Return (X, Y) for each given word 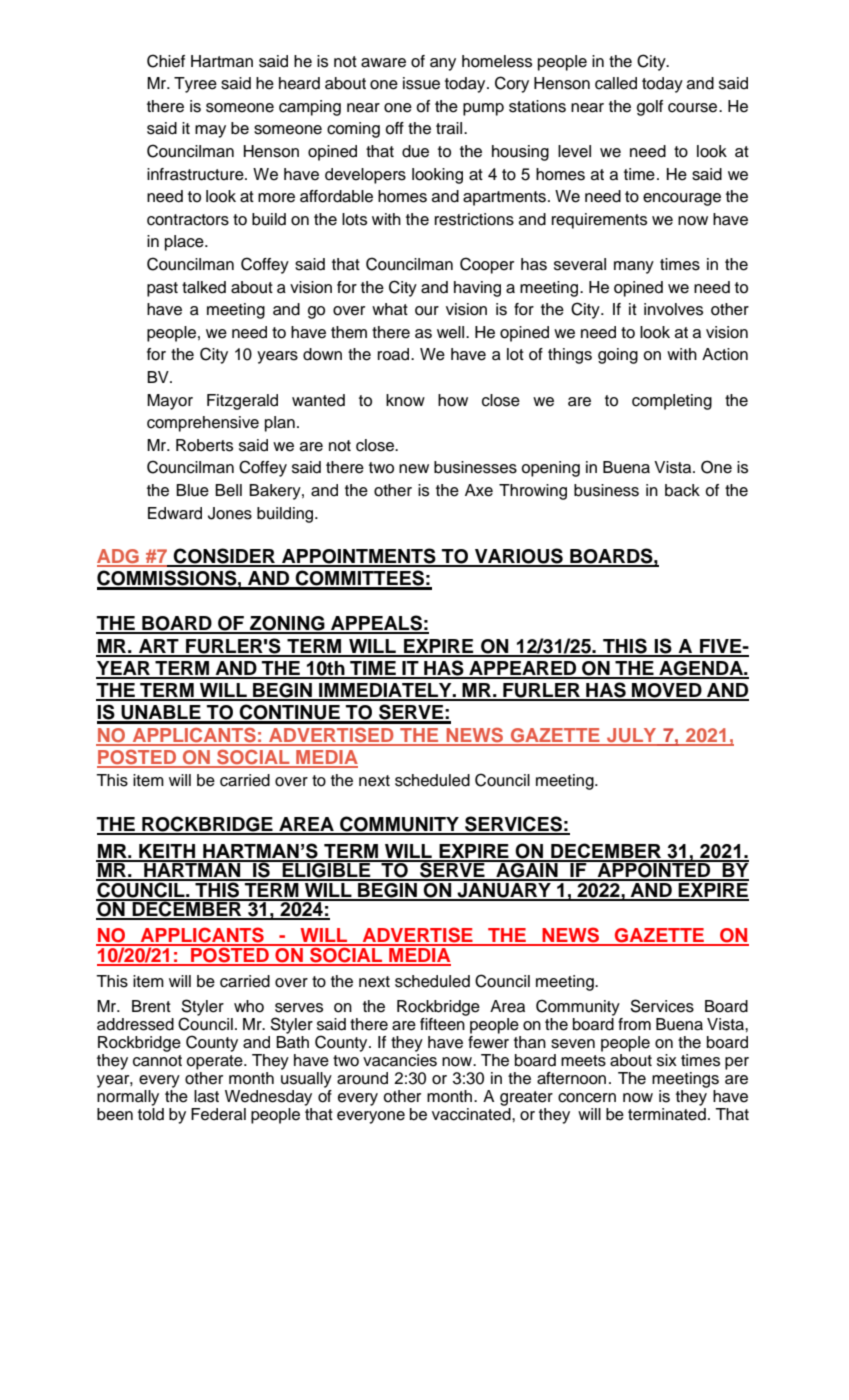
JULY (632, 736)
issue (421, 83)
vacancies (400, 1060)
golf (650, 108)
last (206, 1096)
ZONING (287, 624)
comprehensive (203, 424)
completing (672, 402)
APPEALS (376, 624)
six (667, 1060)
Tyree (195, 85)
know (405, 400)
